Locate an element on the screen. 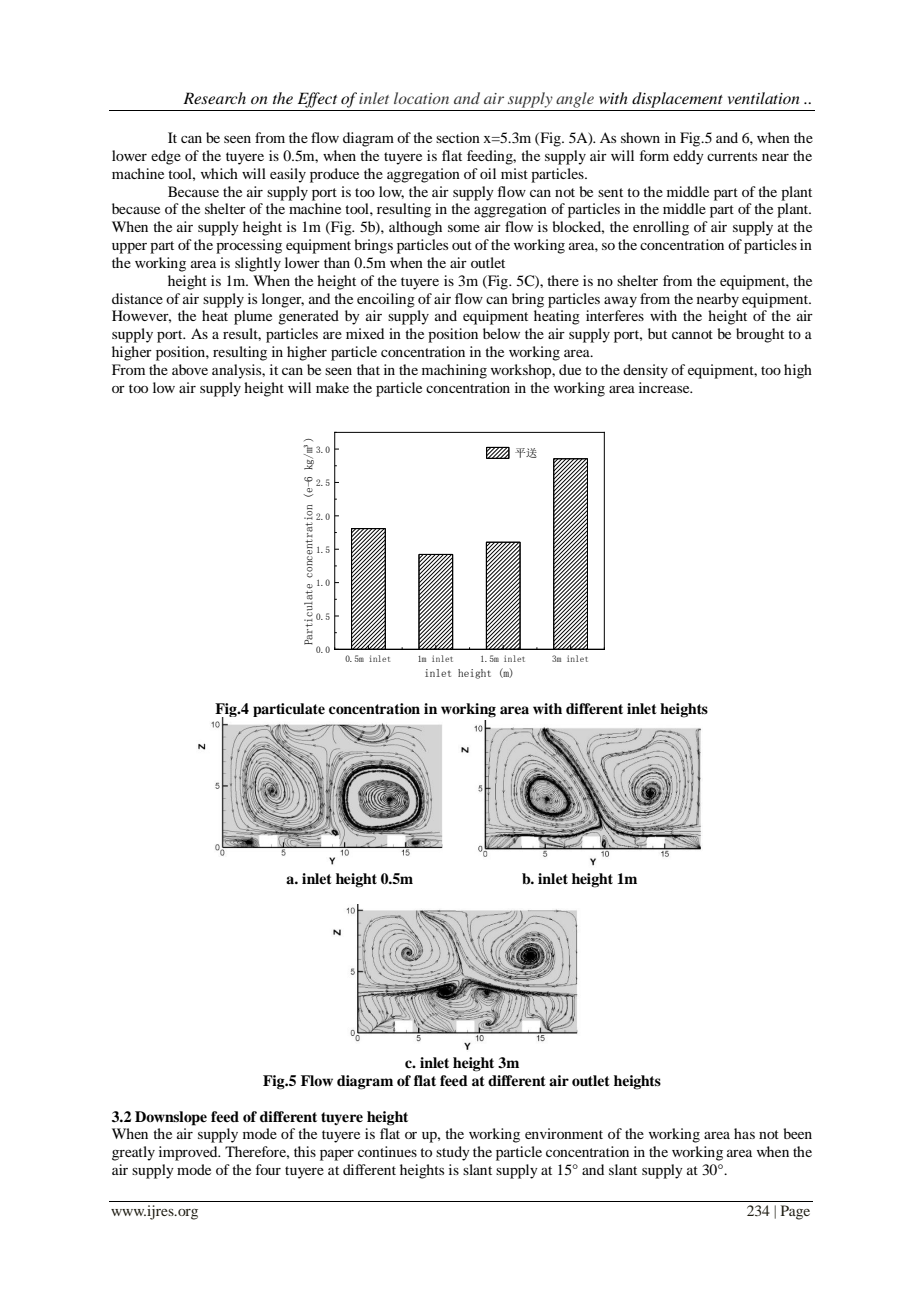 This screenshot has width=924, height=1308. above is located at coordinates (190, 369).
